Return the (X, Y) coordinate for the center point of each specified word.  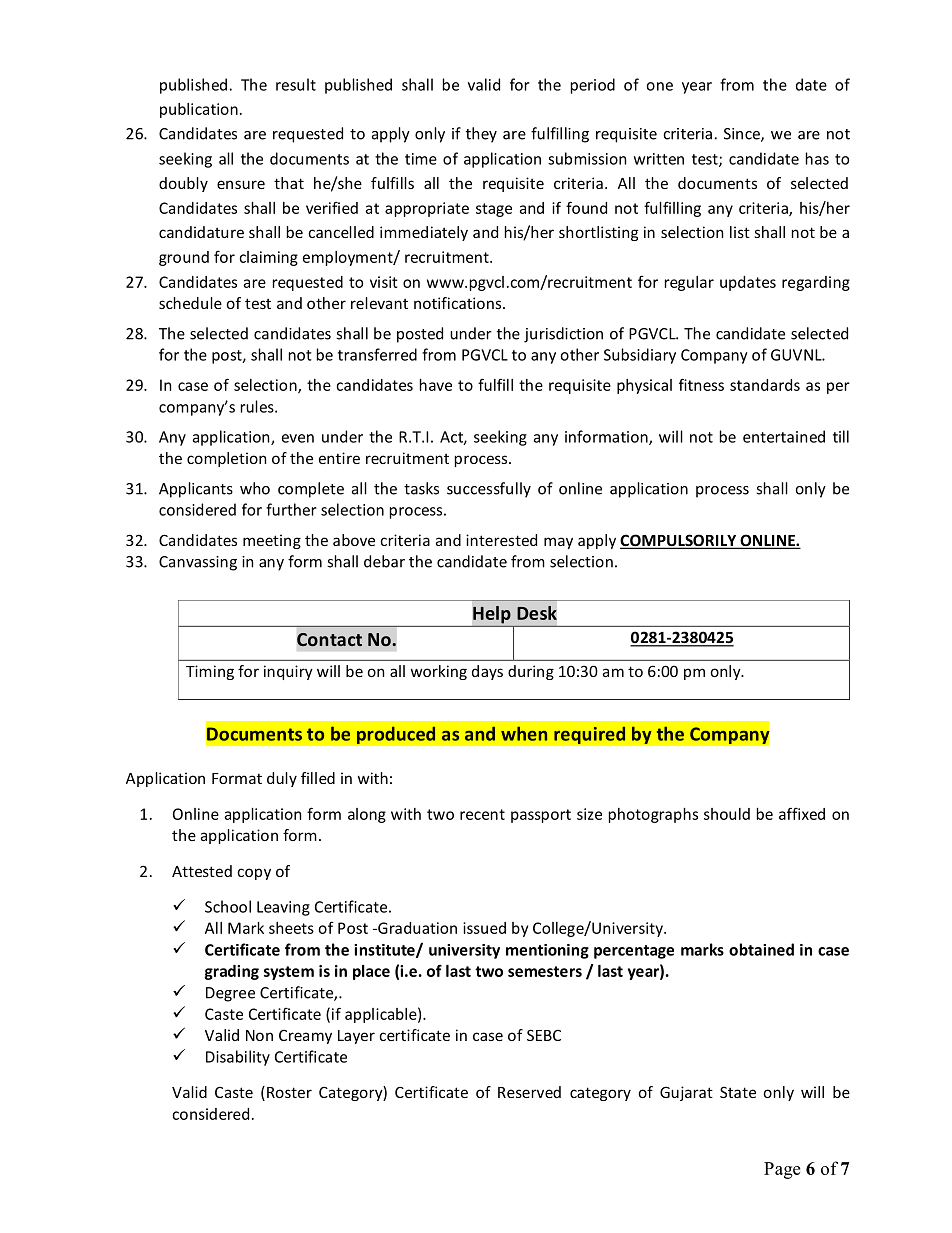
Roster (289, 1092)
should (727, 814)
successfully (489, 490)
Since (743, 135)
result (296, 84)
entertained (784, 436)
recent (482, 814)
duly (282, 779)
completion (226, 459)
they (481, 135)
